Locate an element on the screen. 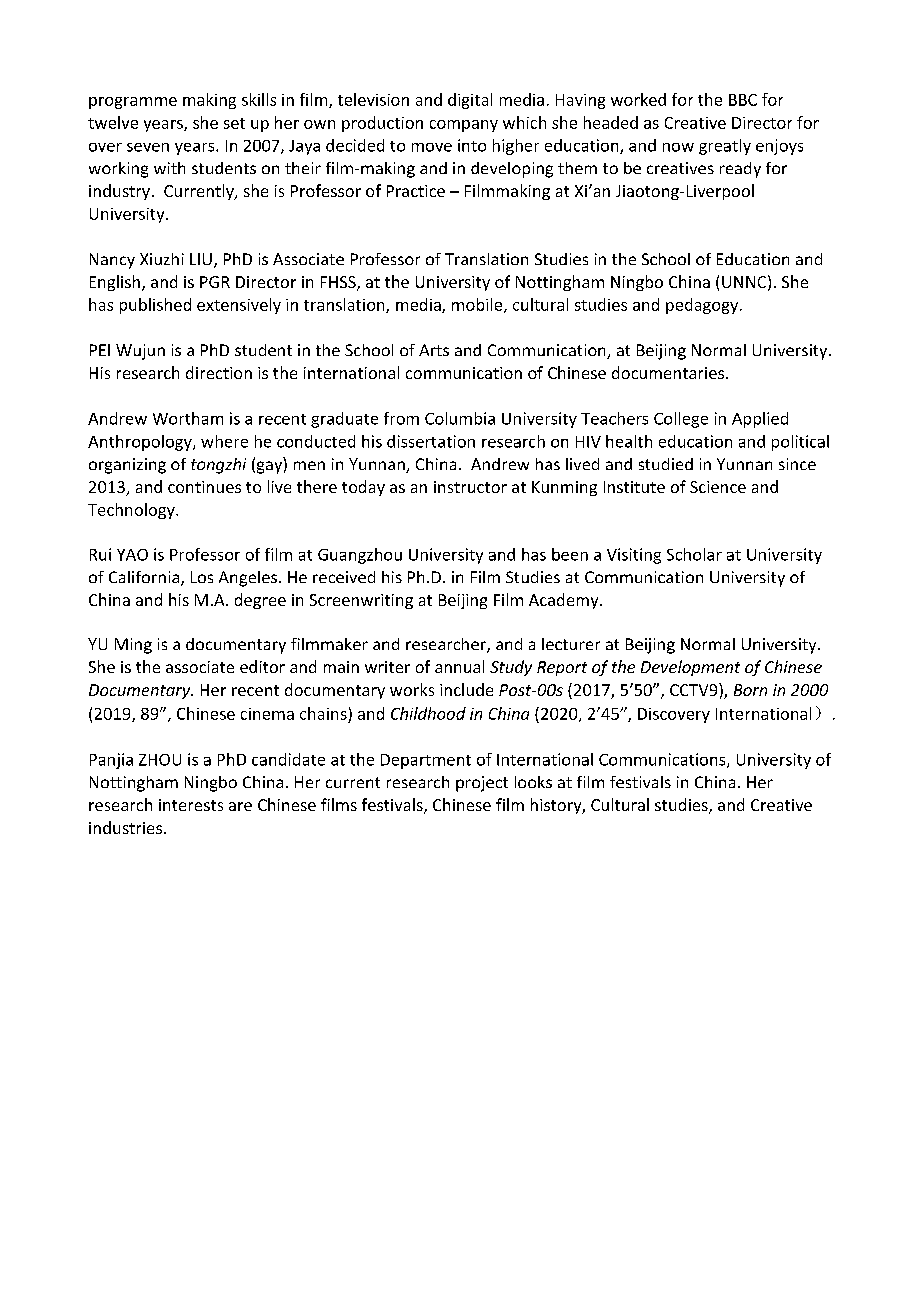  Los is located at coordinates (202, 577).
